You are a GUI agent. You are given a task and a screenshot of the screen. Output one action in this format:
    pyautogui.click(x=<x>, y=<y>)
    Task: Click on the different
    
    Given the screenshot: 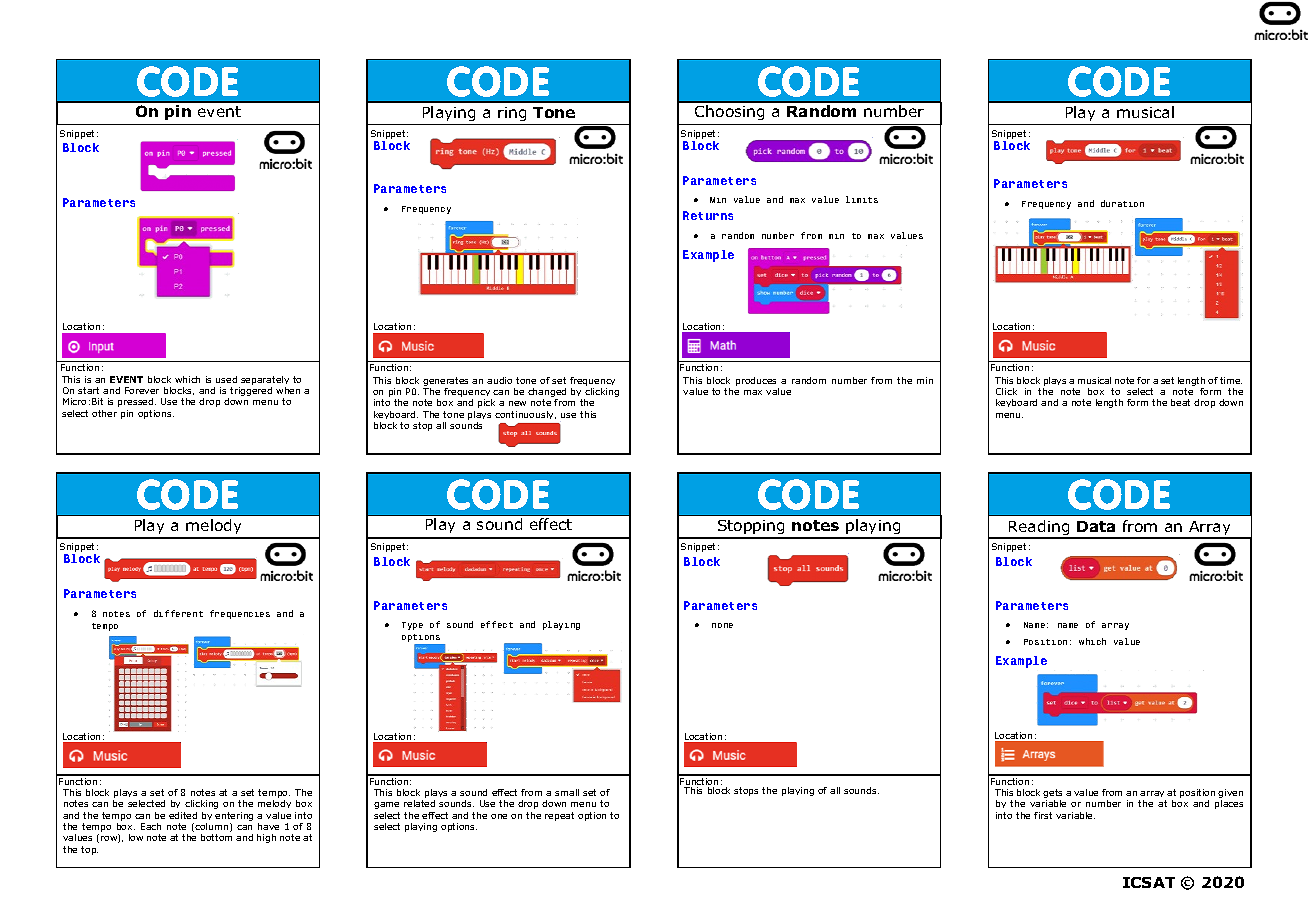 What is the action you would take?
    pyautogui.click(x=178, y=613)
